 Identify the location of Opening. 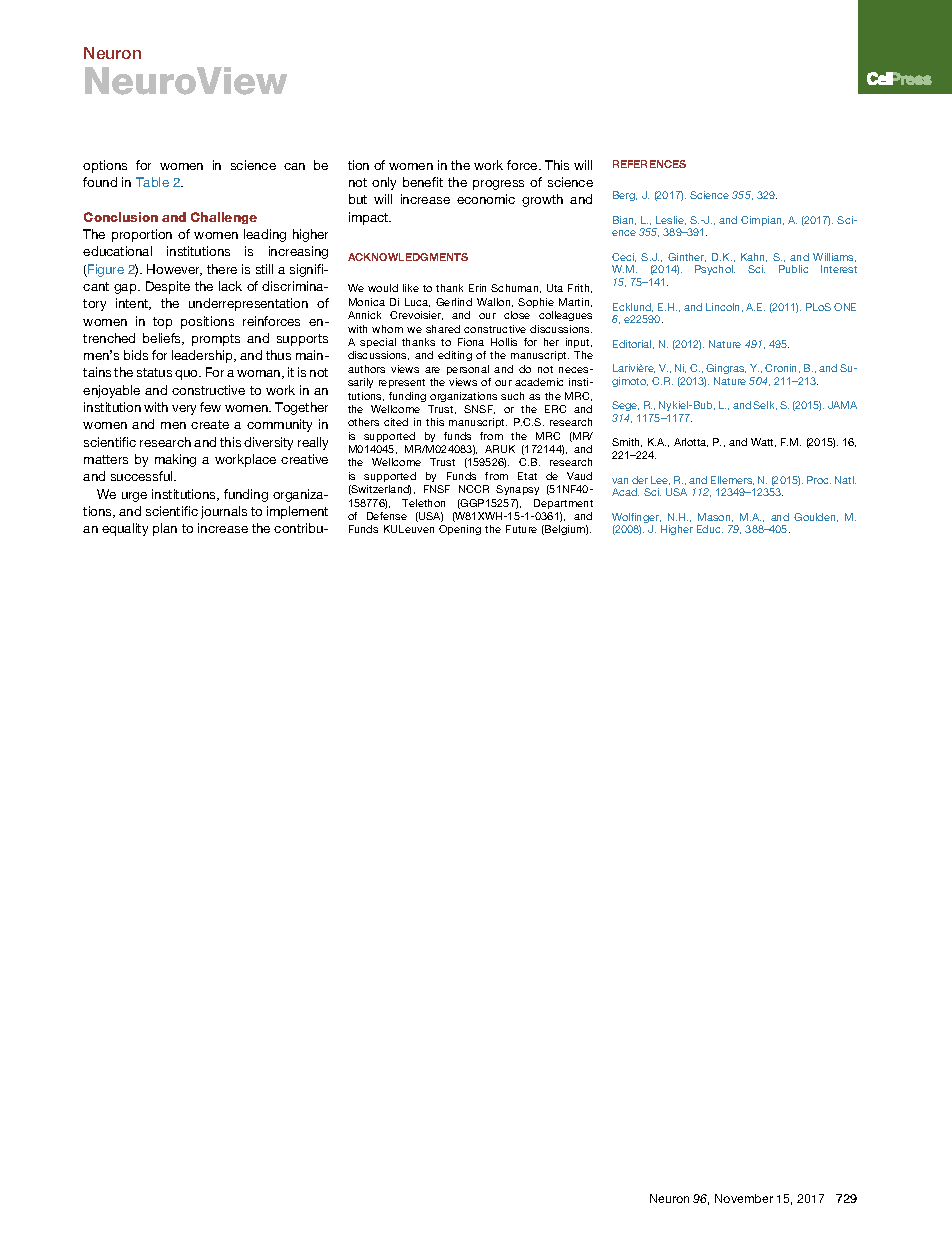
(460, 530).
